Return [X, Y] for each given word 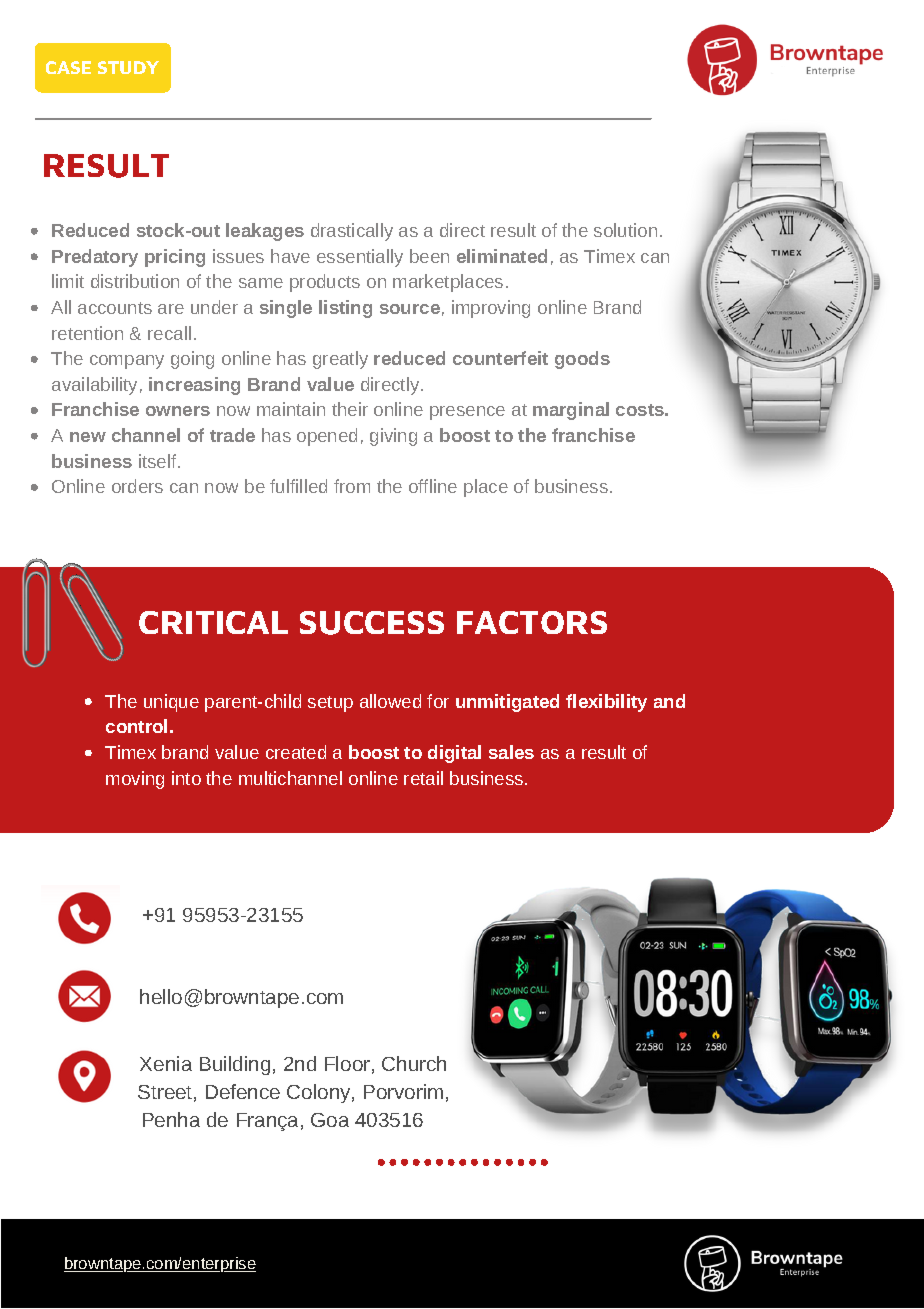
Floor [347, 1063]
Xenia [166, 1063]
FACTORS [532, 622]
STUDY [128, 67]
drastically [352, 232]
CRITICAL [213, 622]
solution [625, 230]
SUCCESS [372, 623]
